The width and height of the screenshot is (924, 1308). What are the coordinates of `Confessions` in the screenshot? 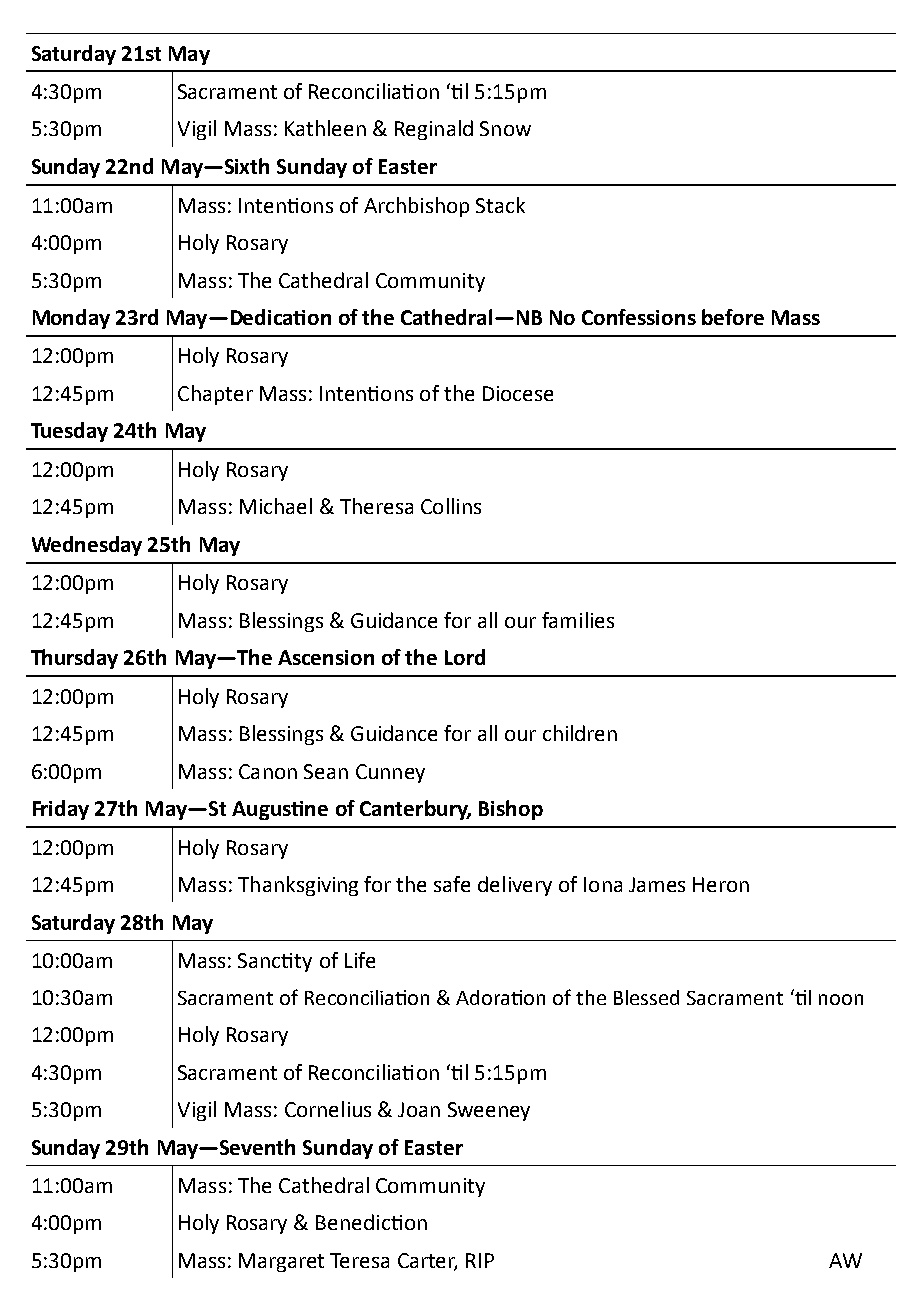 It's located at (639, 317).
